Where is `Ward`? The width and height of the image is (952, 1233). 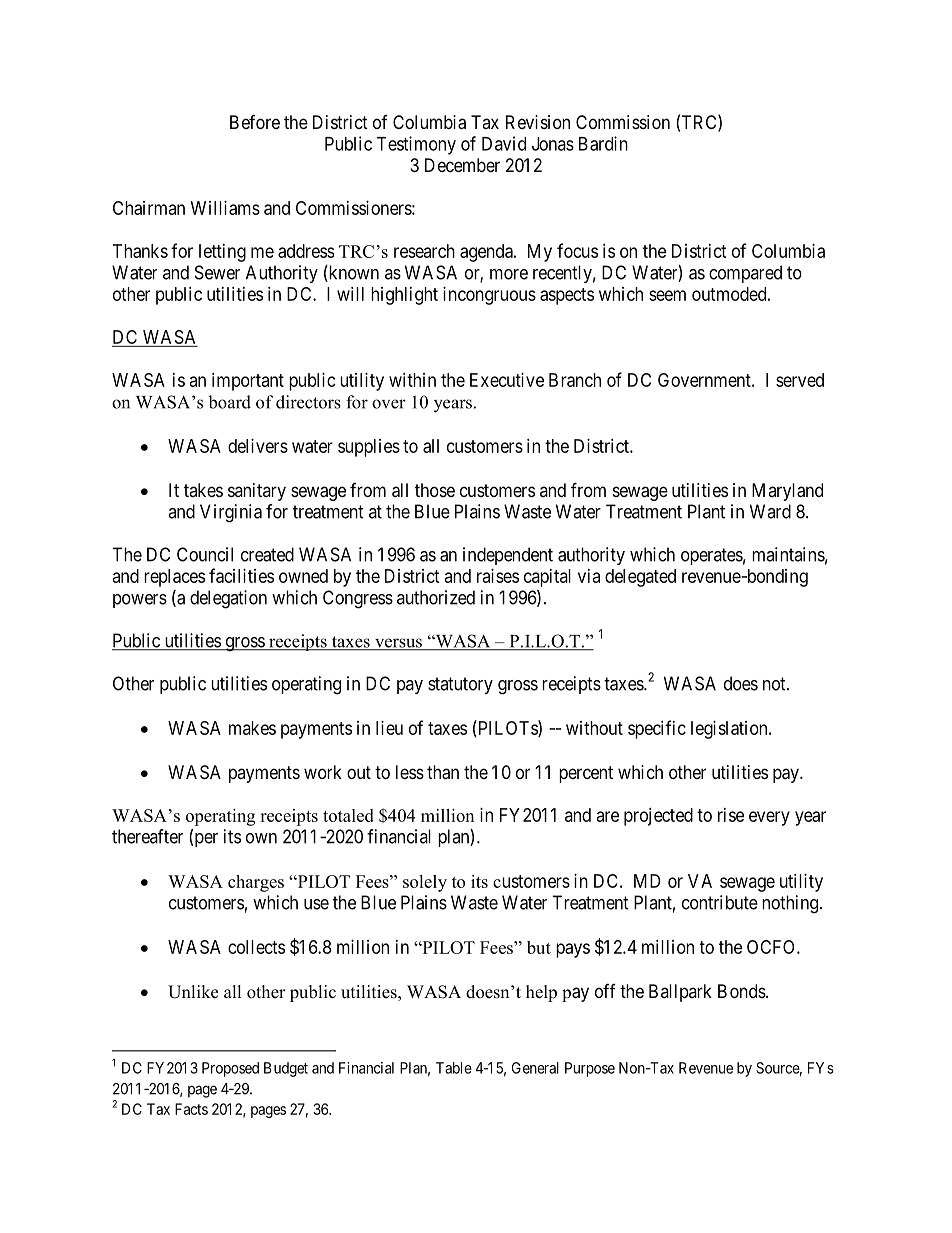 Ward is located at coordinates (770, 511).
